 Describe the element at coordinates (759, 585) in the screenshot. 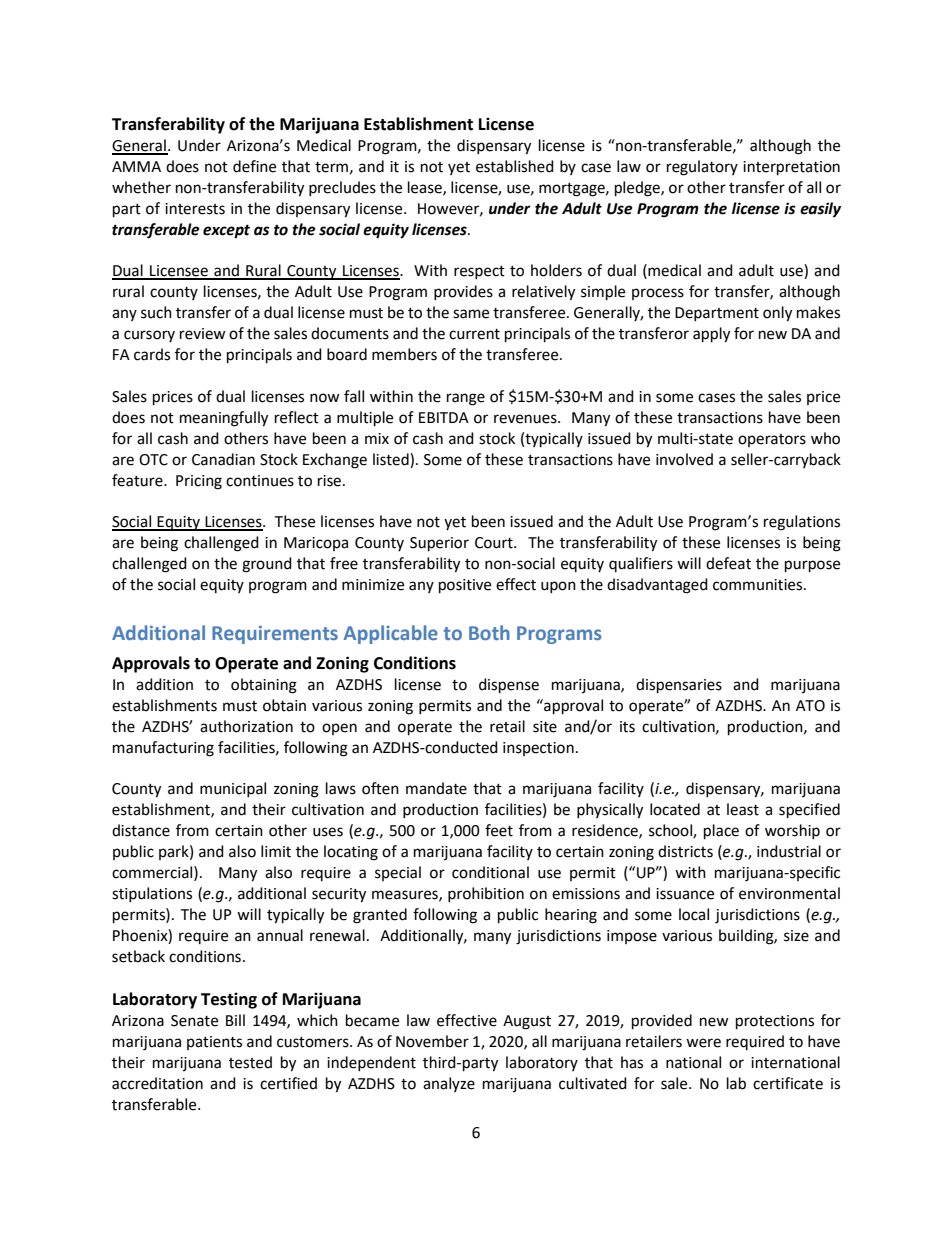

I see `communities` at that location.
